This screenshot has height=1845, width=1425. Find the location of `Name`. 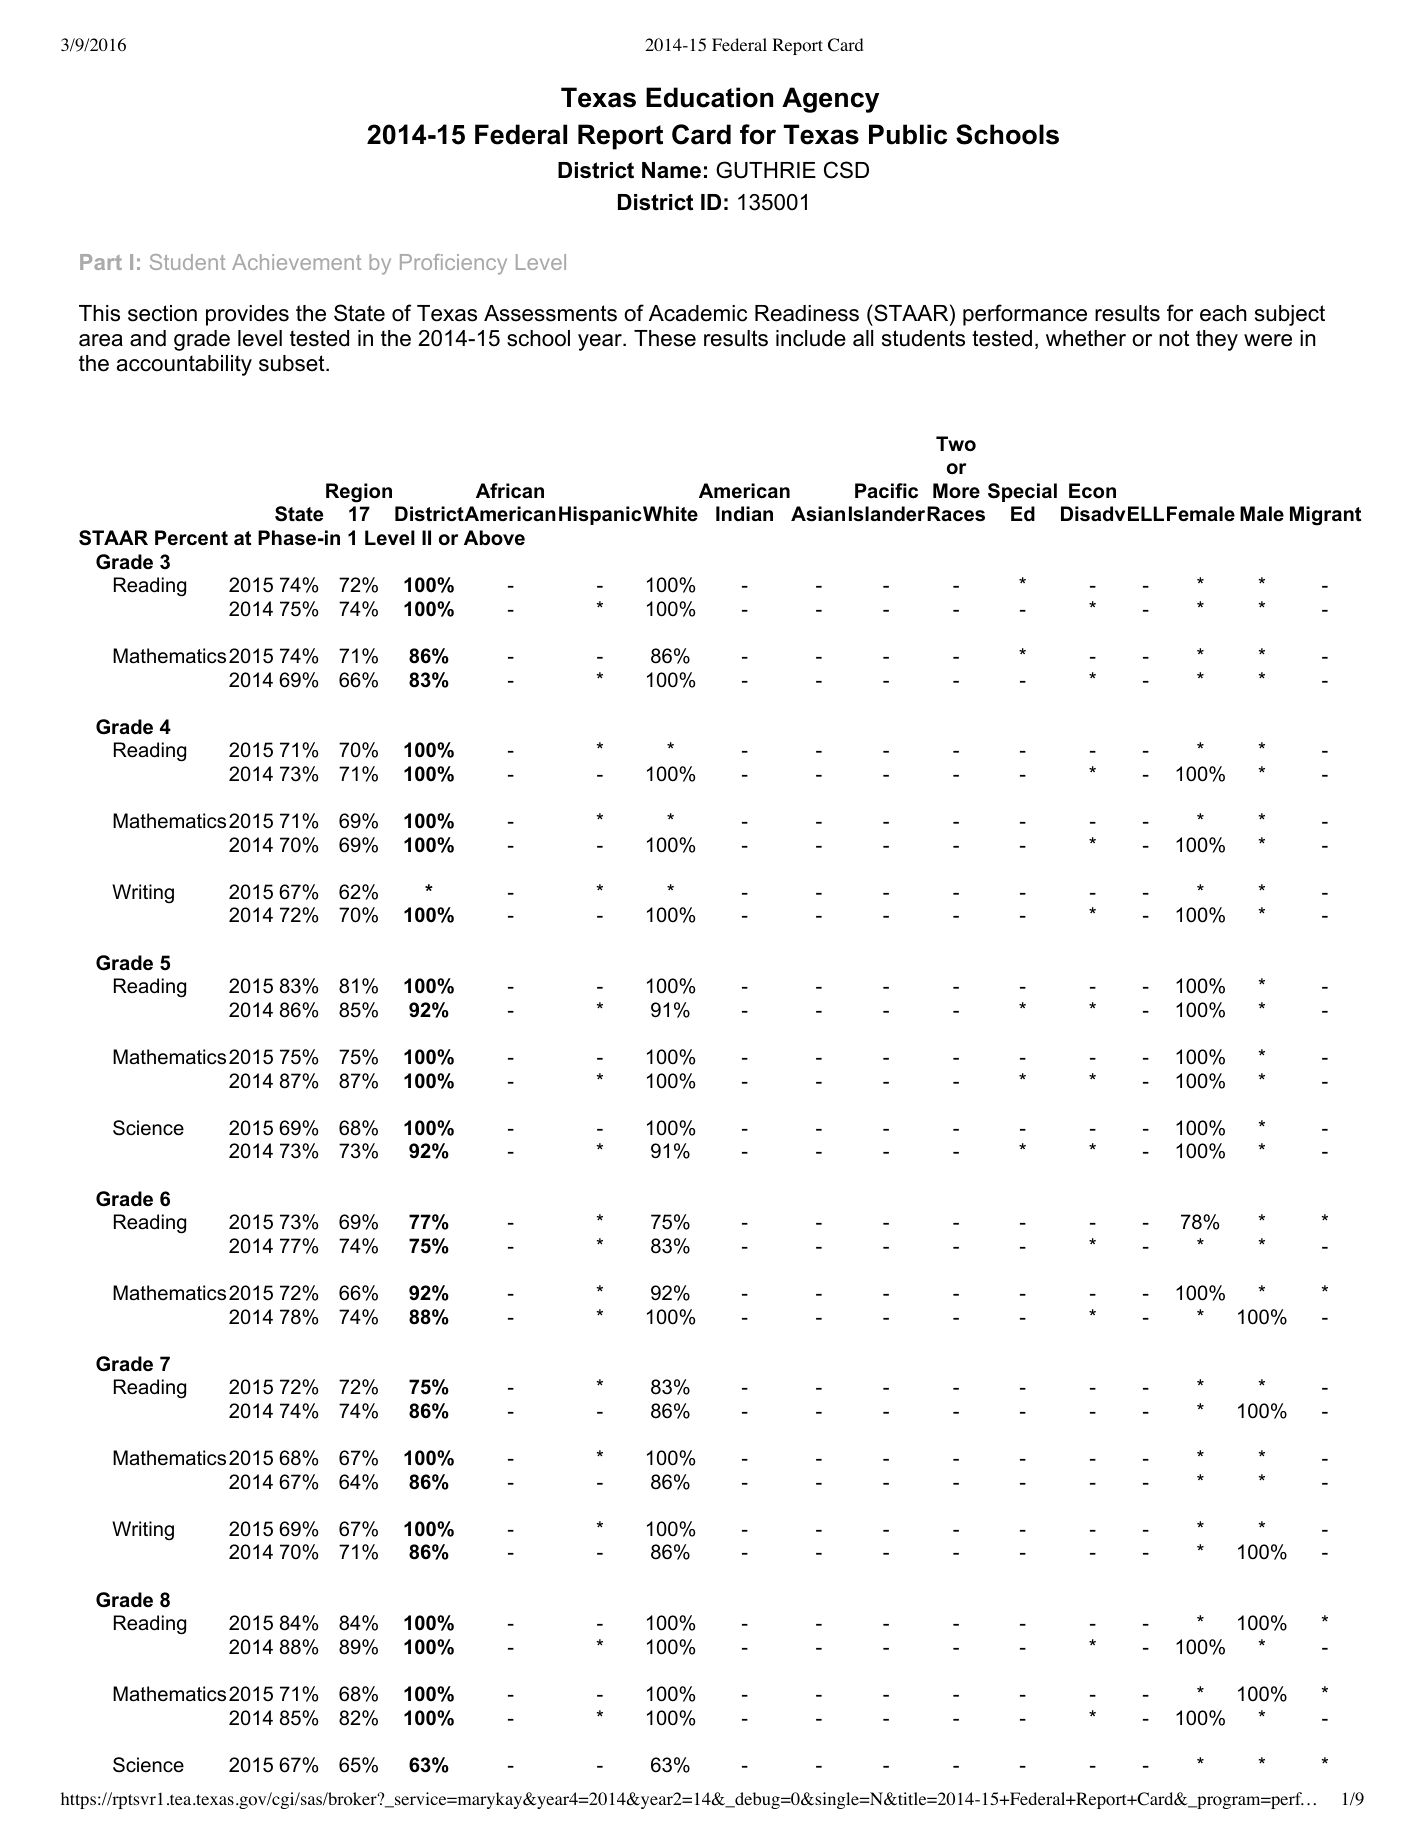

Name is located at coordinates (671, 170).
